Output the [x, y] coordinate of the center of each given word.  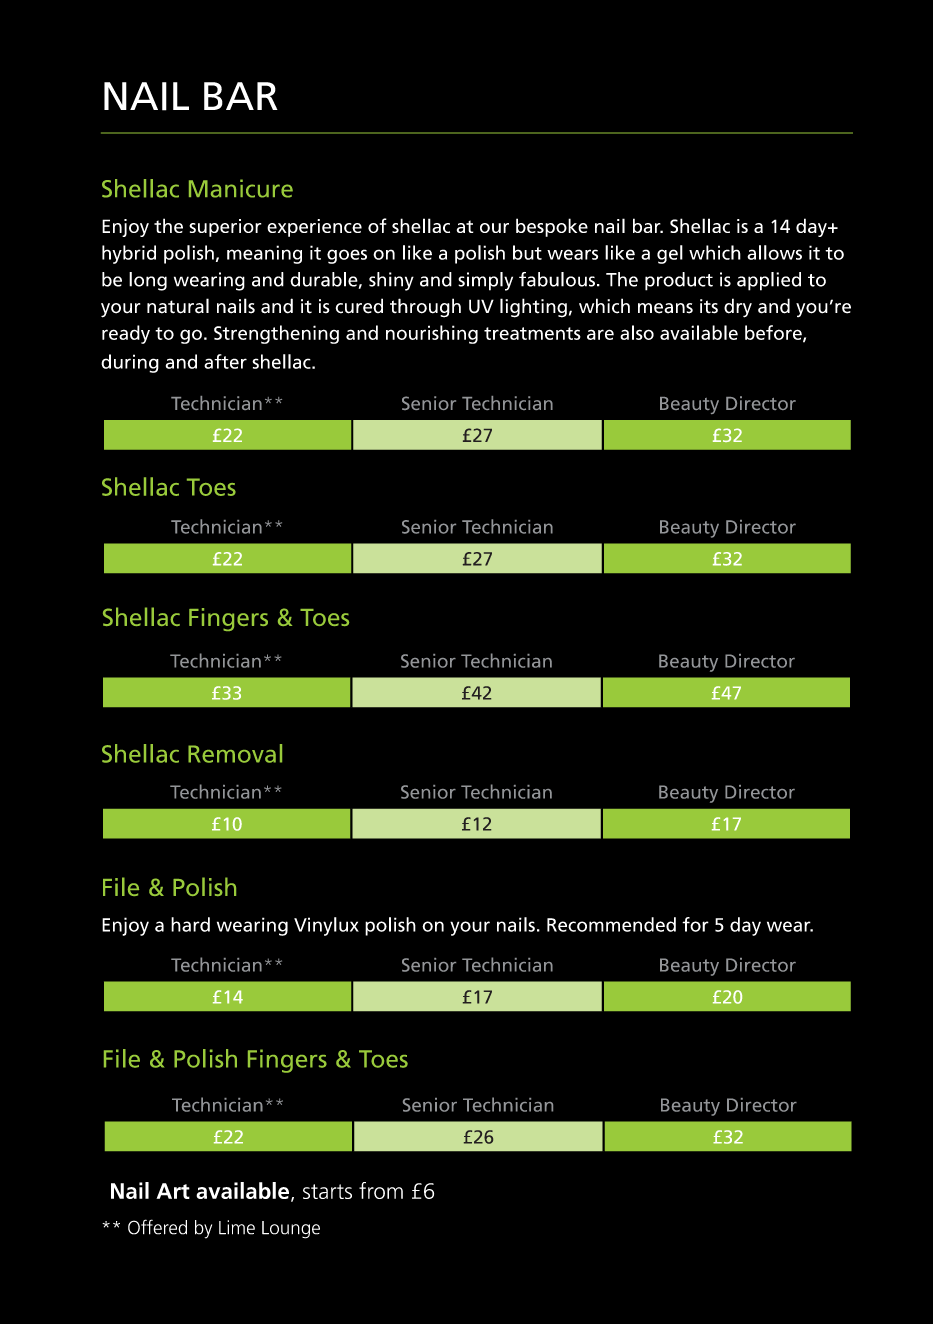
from [381, 1190]
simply [485, 281]
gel [670, 254]
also [637, 332]
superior [225, 228]
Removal [235, 753]
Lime [237, 1227]
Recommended [611, 924]
